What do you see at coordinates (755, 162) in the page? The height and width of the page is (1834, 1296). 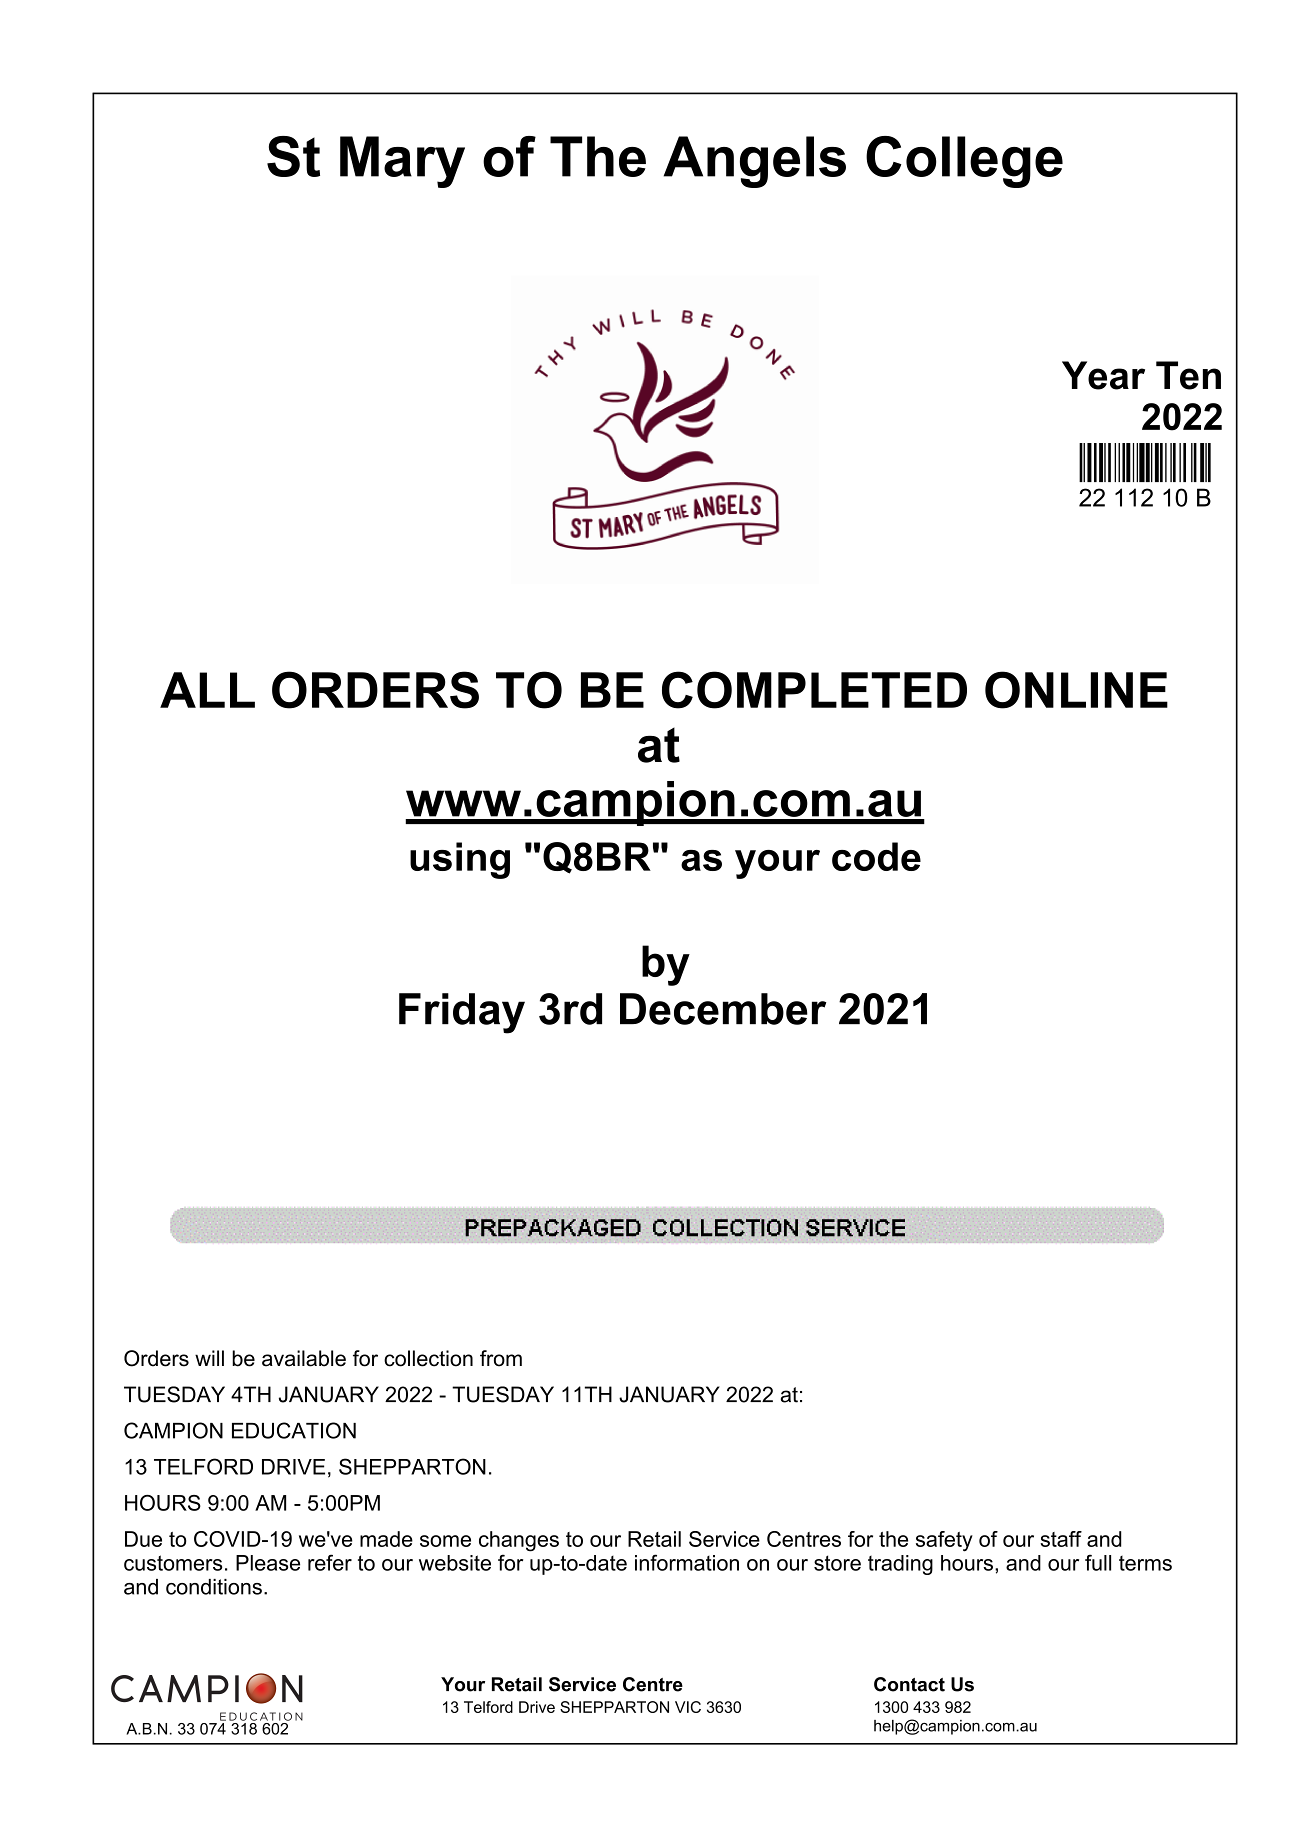 I see `Angels` at bounding box center [755, 162].
